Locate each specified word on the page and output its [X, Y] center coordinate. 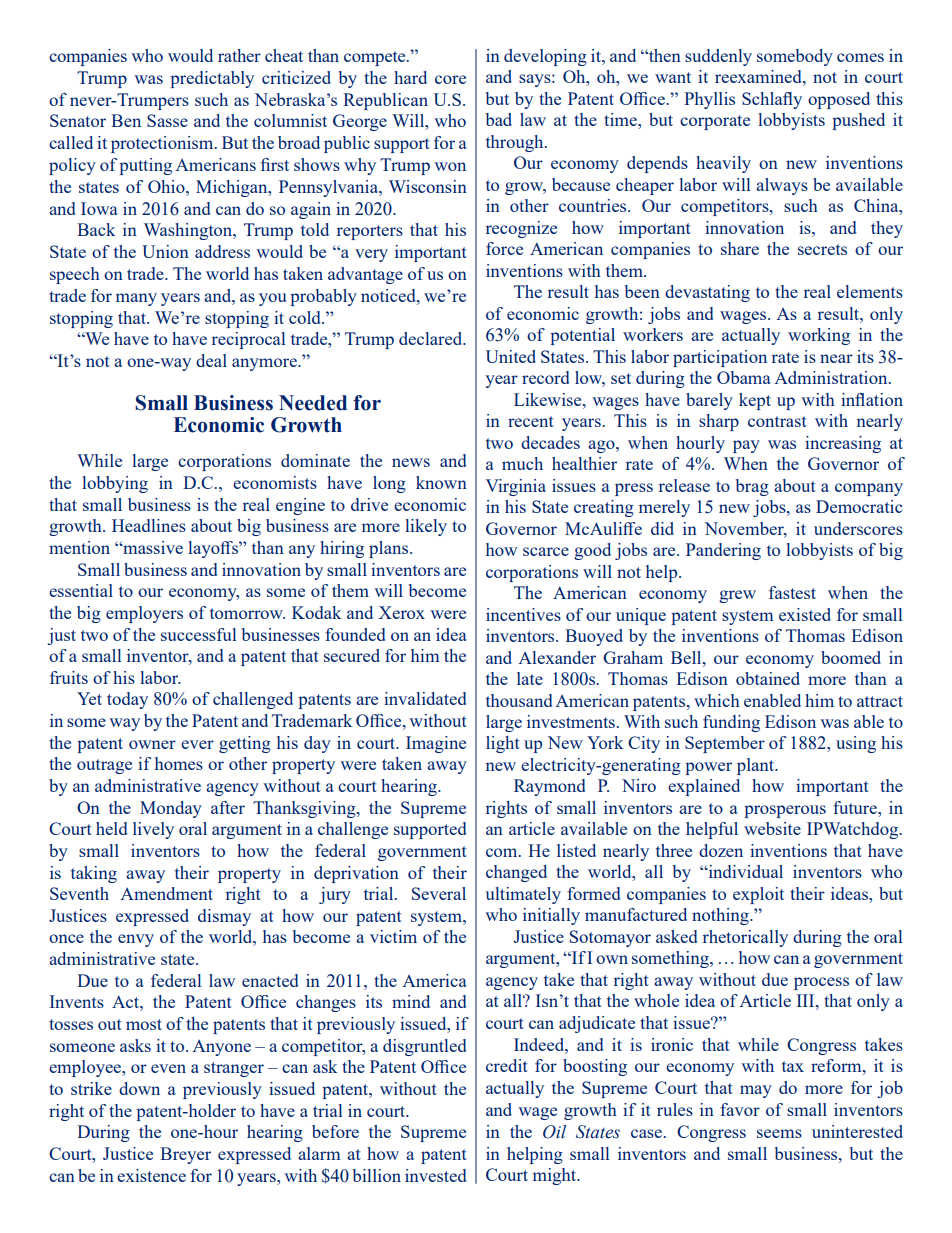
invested [435, 1175]
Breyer [185, 1155]
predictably [212, 79]
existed [805, 614]
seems [779, 1133]
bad [499, 119]
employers [144, 614]
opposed [839, 100]
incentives [523, 614]
